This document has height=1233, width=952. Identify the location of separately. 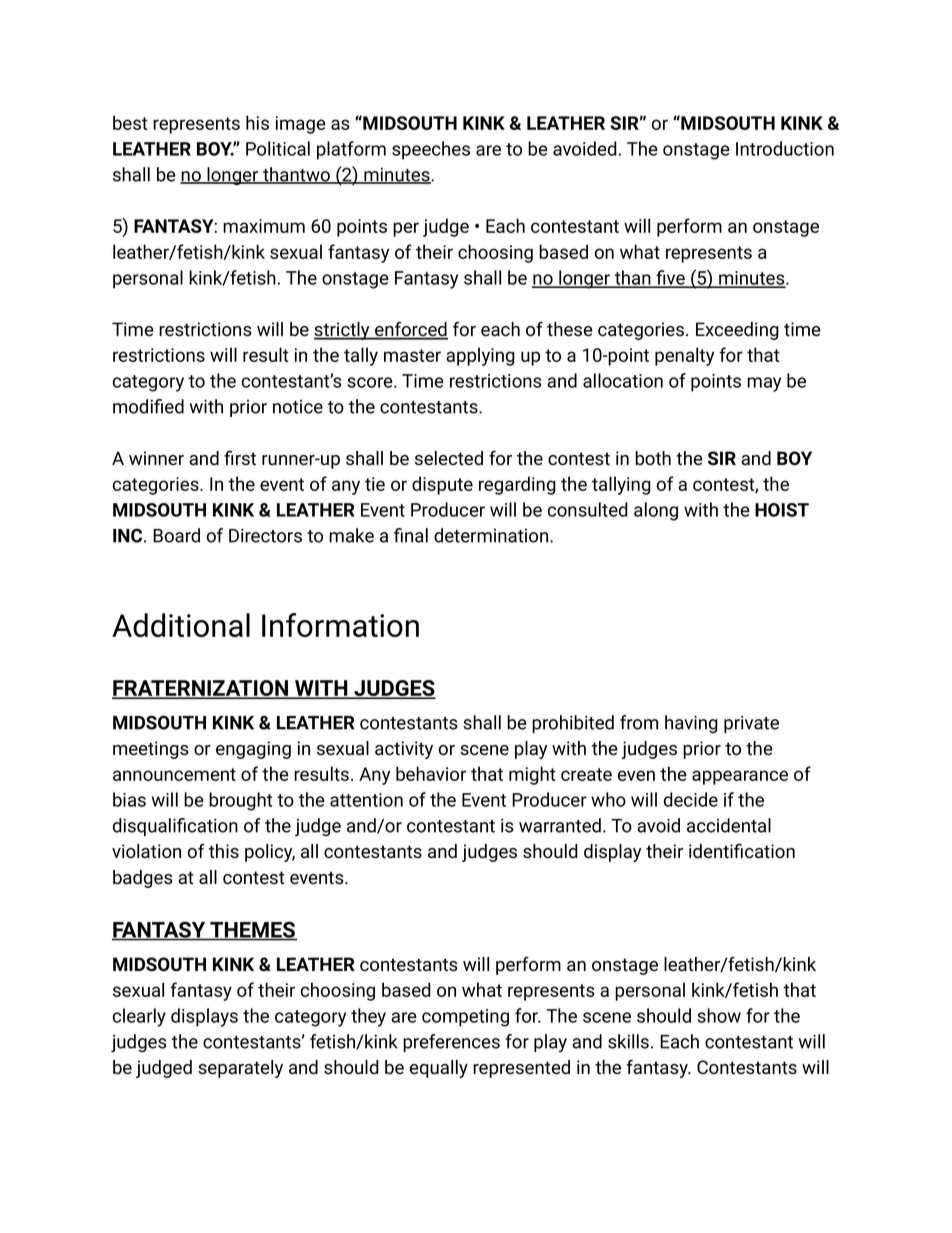
(240, 1069).
